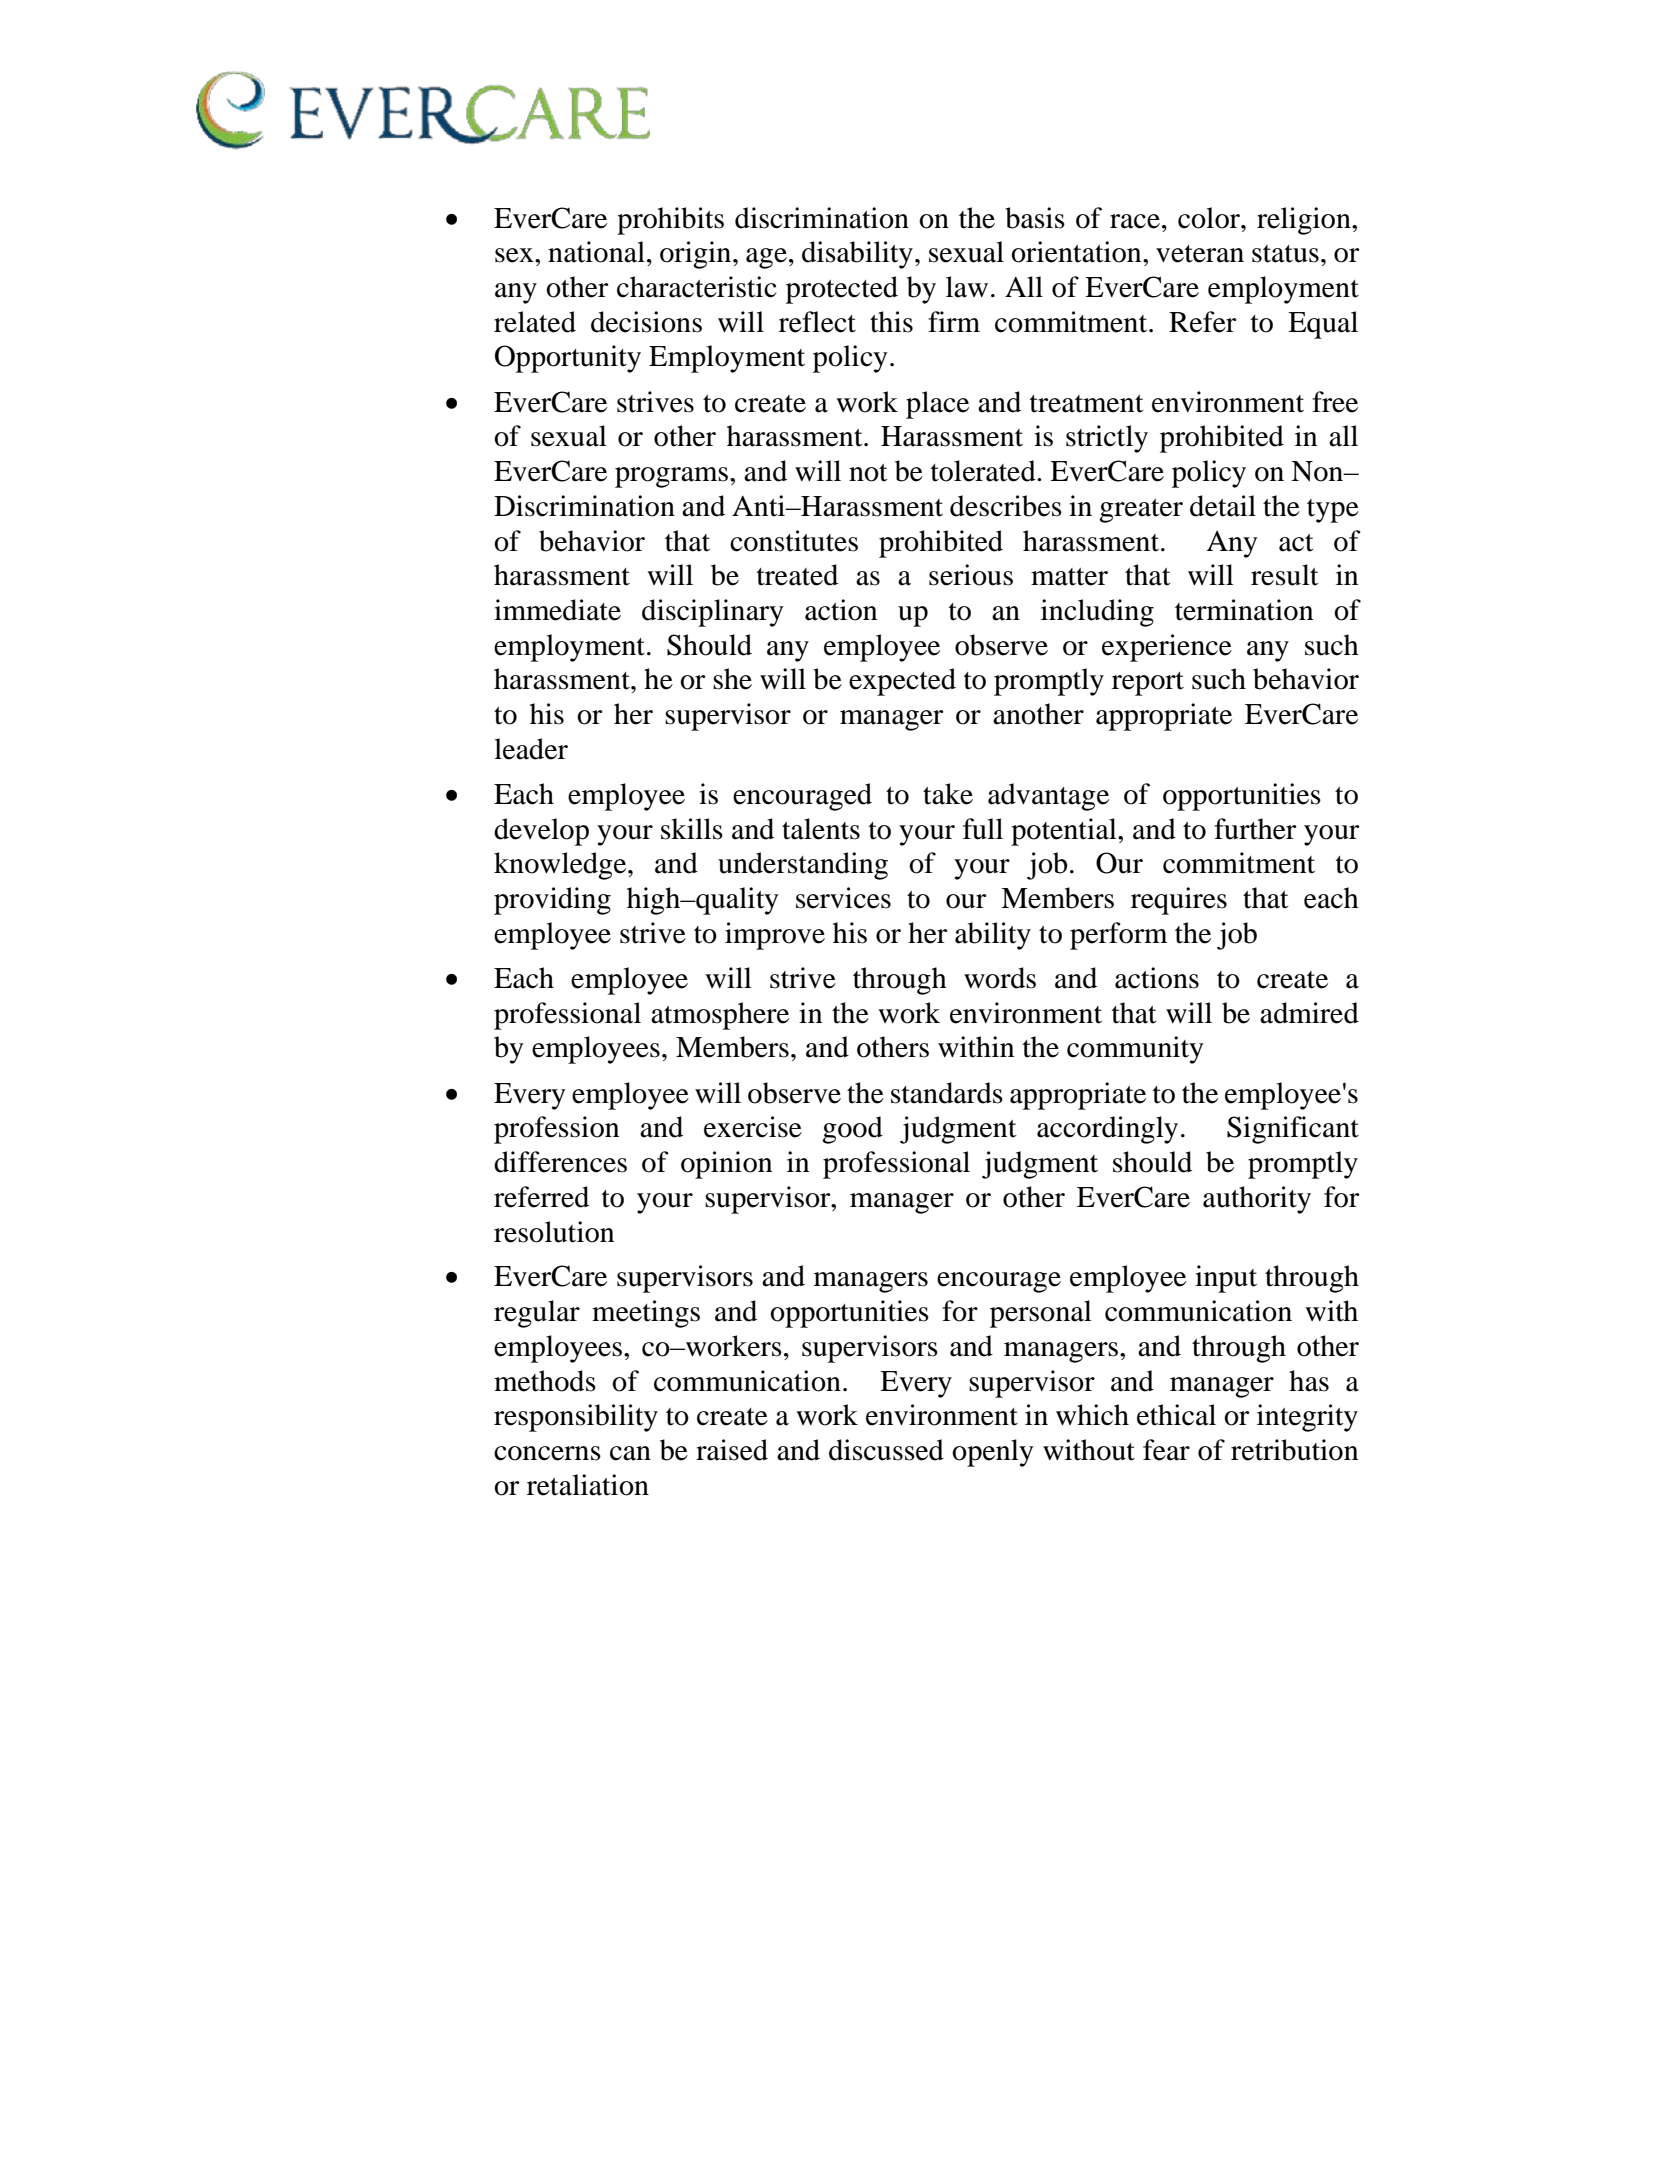 This screenshot has height=2174, width=1680. What do you see at coordinates (886, 1450) in the screenshot?
I see `discussed` at bounding box center [886, 1450].
